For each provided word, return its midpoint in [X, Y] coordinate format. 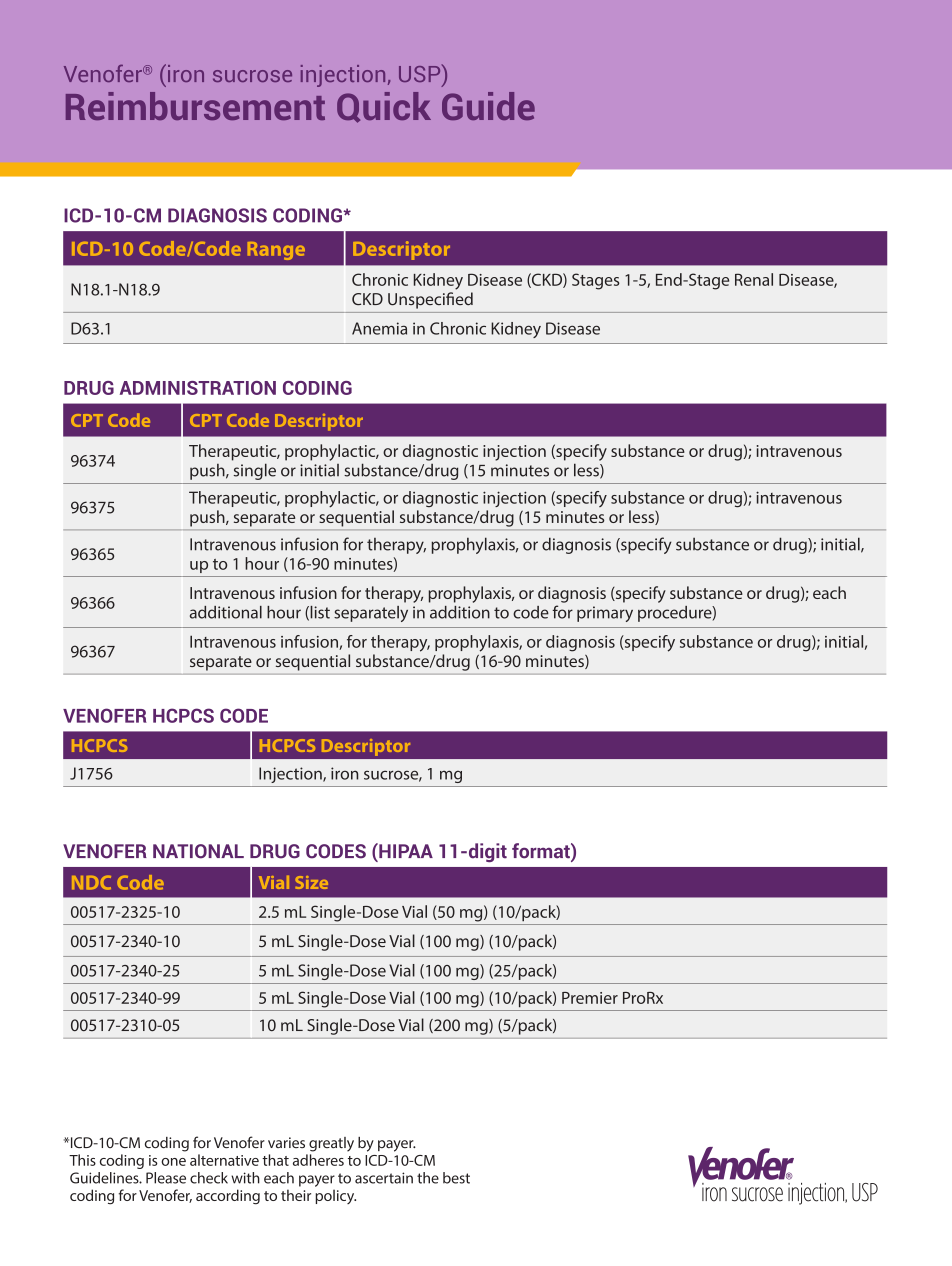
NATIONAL [198, 851]
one [173, 1162]
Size [311, 882]
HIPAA [405, 850]
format [542, 852]
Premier [590, 998]
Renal [754, 279]
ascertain [384, 1178]
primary [605, 614]
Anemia [379, 328]
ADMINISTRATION [198, 388]
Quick [384, 107]
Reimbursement [195, 106]
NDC [91, 882]
